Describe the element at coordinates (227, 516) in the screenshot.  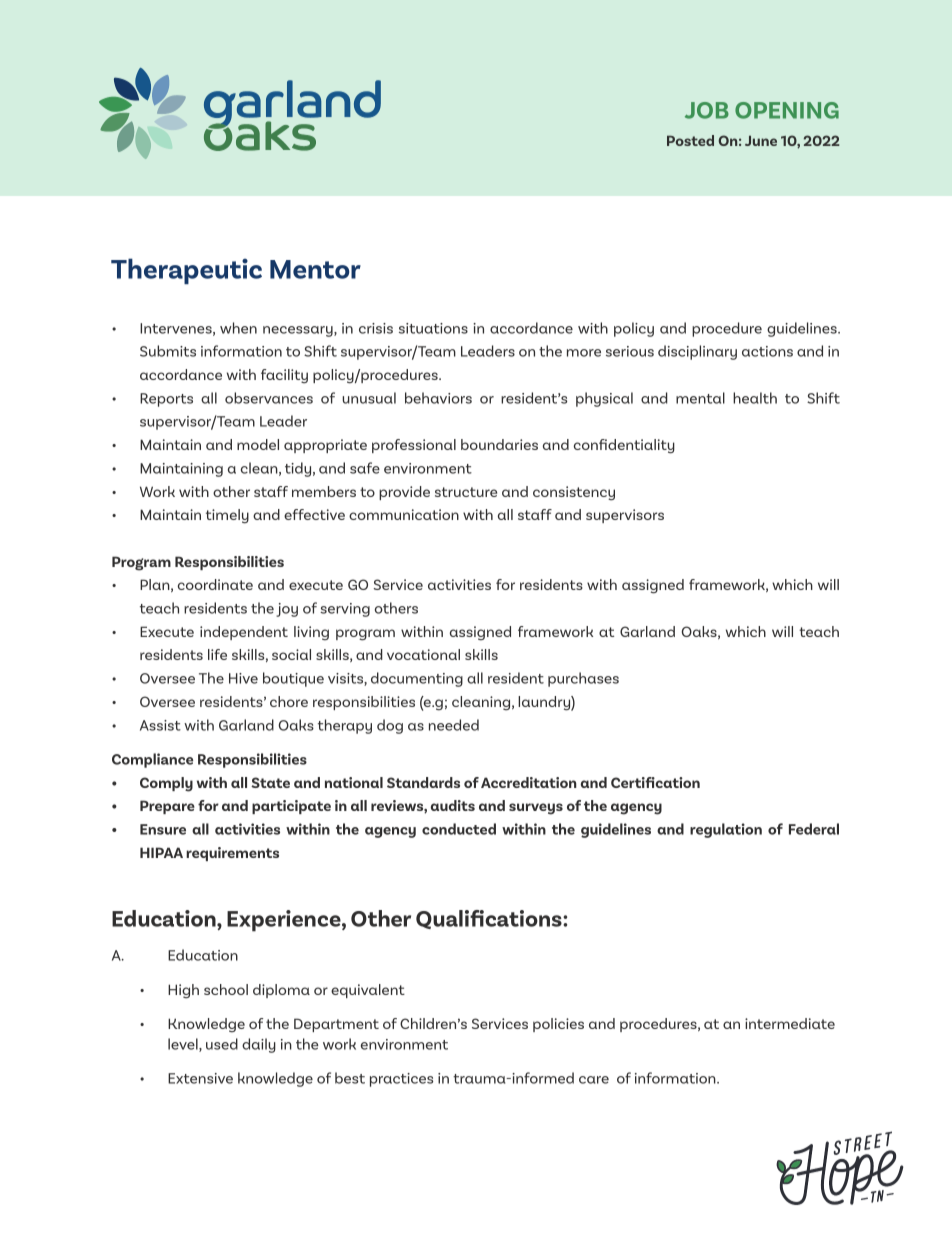
I see `timely` at that location.
